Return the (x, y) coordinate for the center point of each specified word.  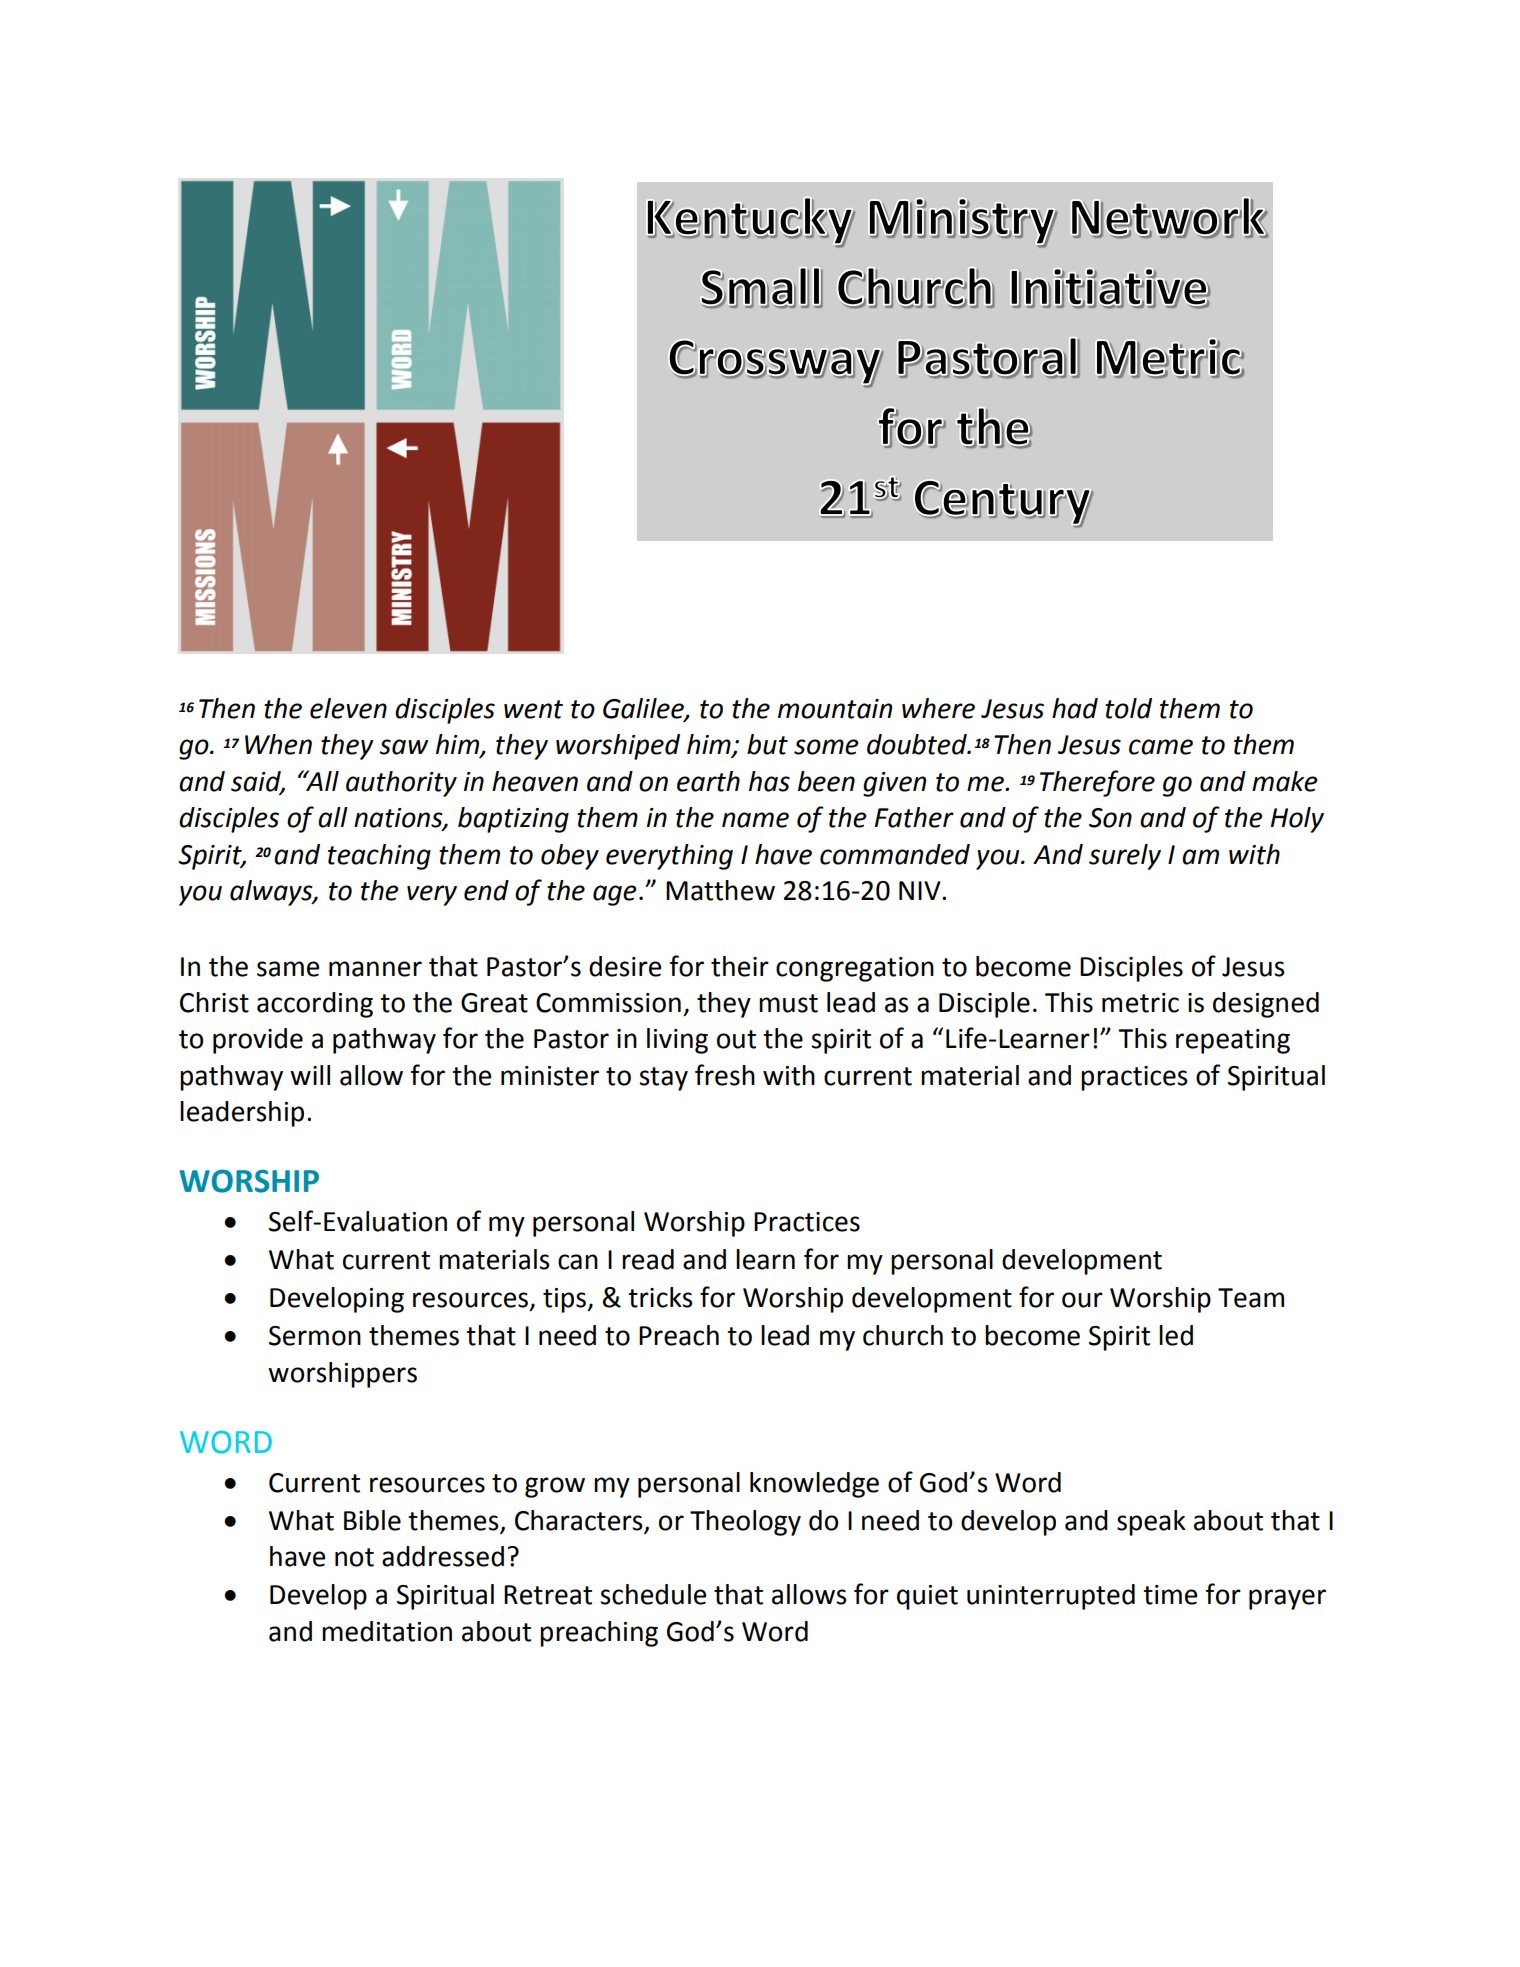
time (1170, 1595)
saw (403, 747)
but (767, 744)
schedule (653, 1594)
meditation (387, 1631)
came (1161, 747)
